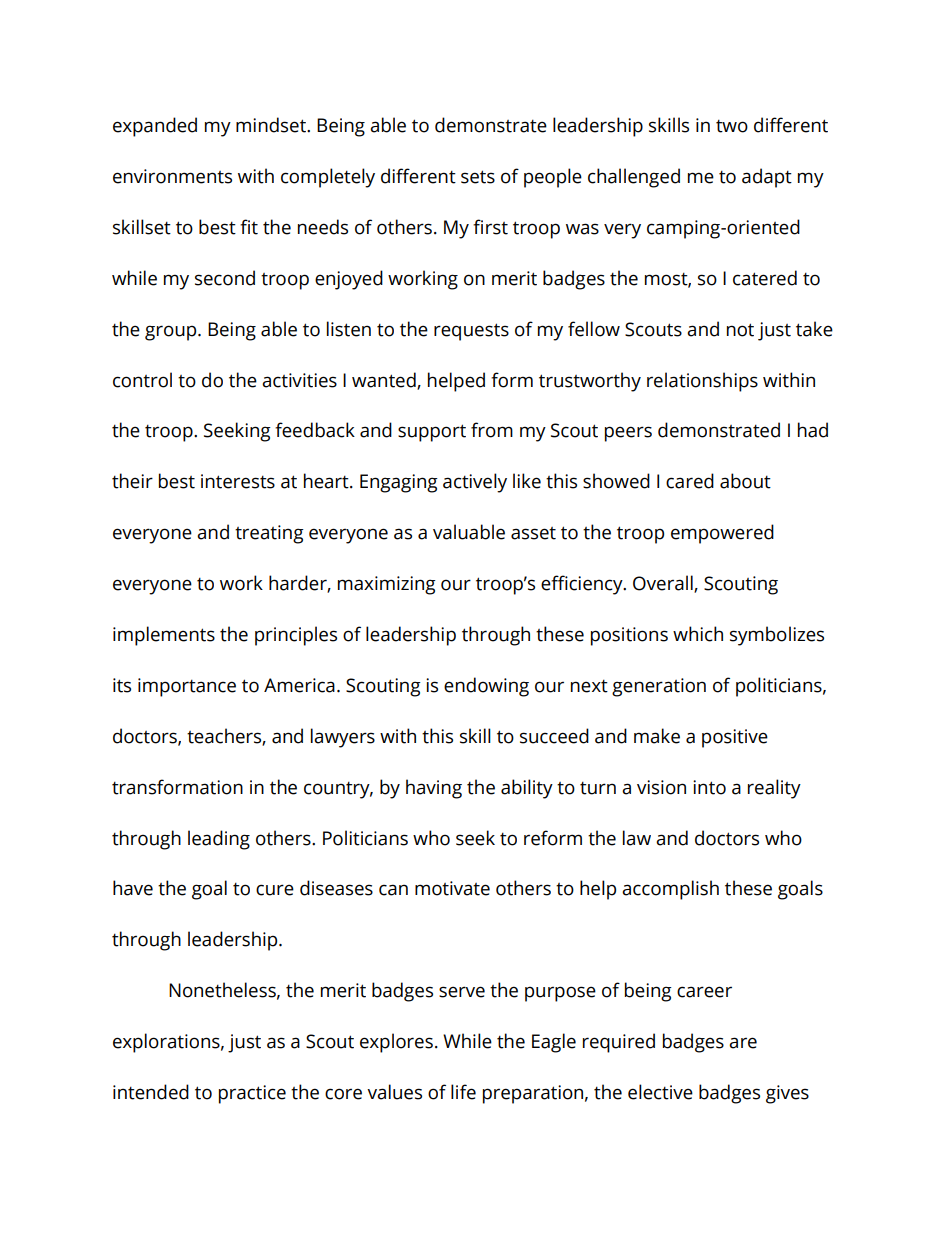  Describe the element at coordinates (478, 177) in the screenshot. I see `sets` at that location.
